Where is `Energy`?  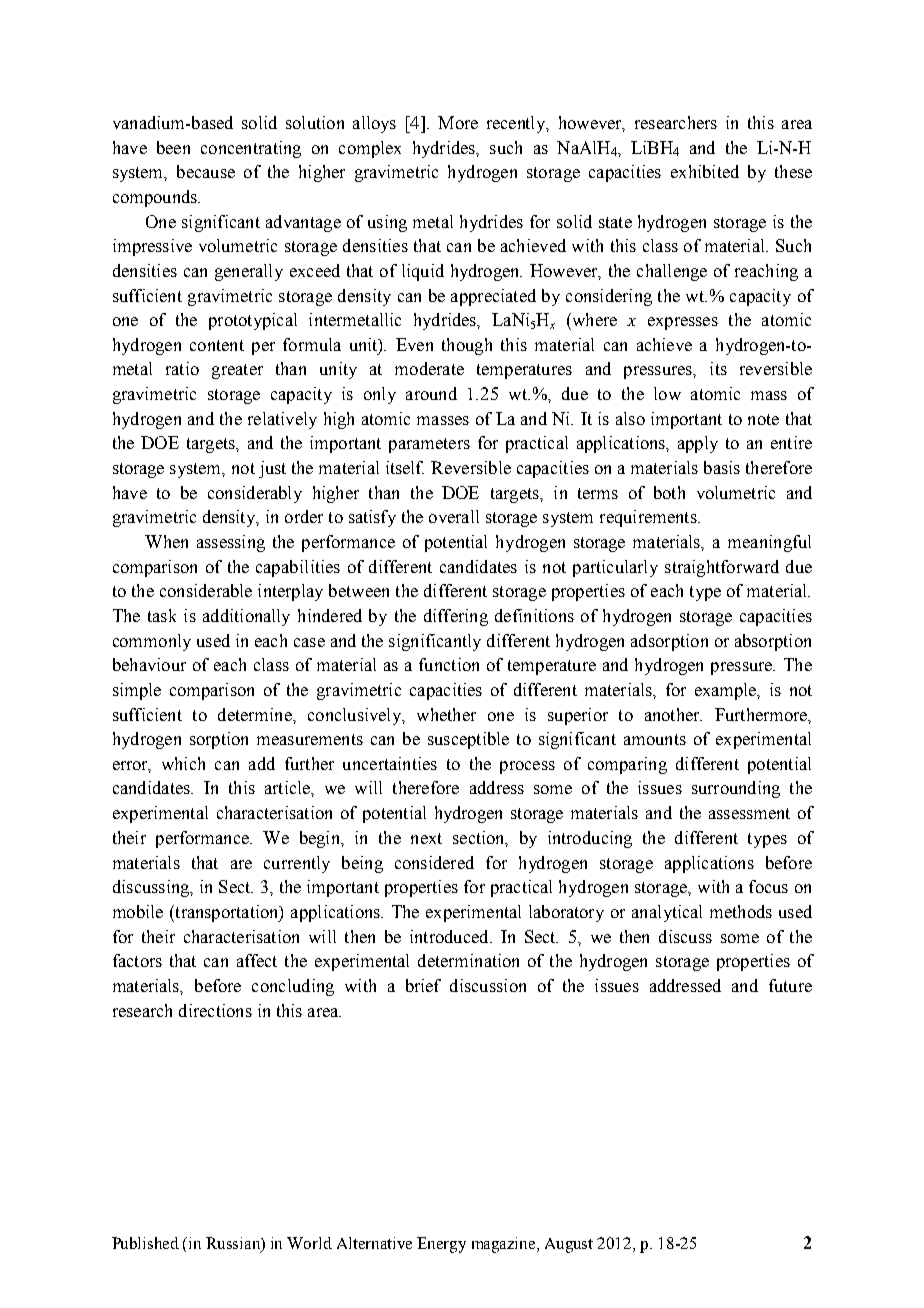 Energy is located at coordinates (441, 1245).
